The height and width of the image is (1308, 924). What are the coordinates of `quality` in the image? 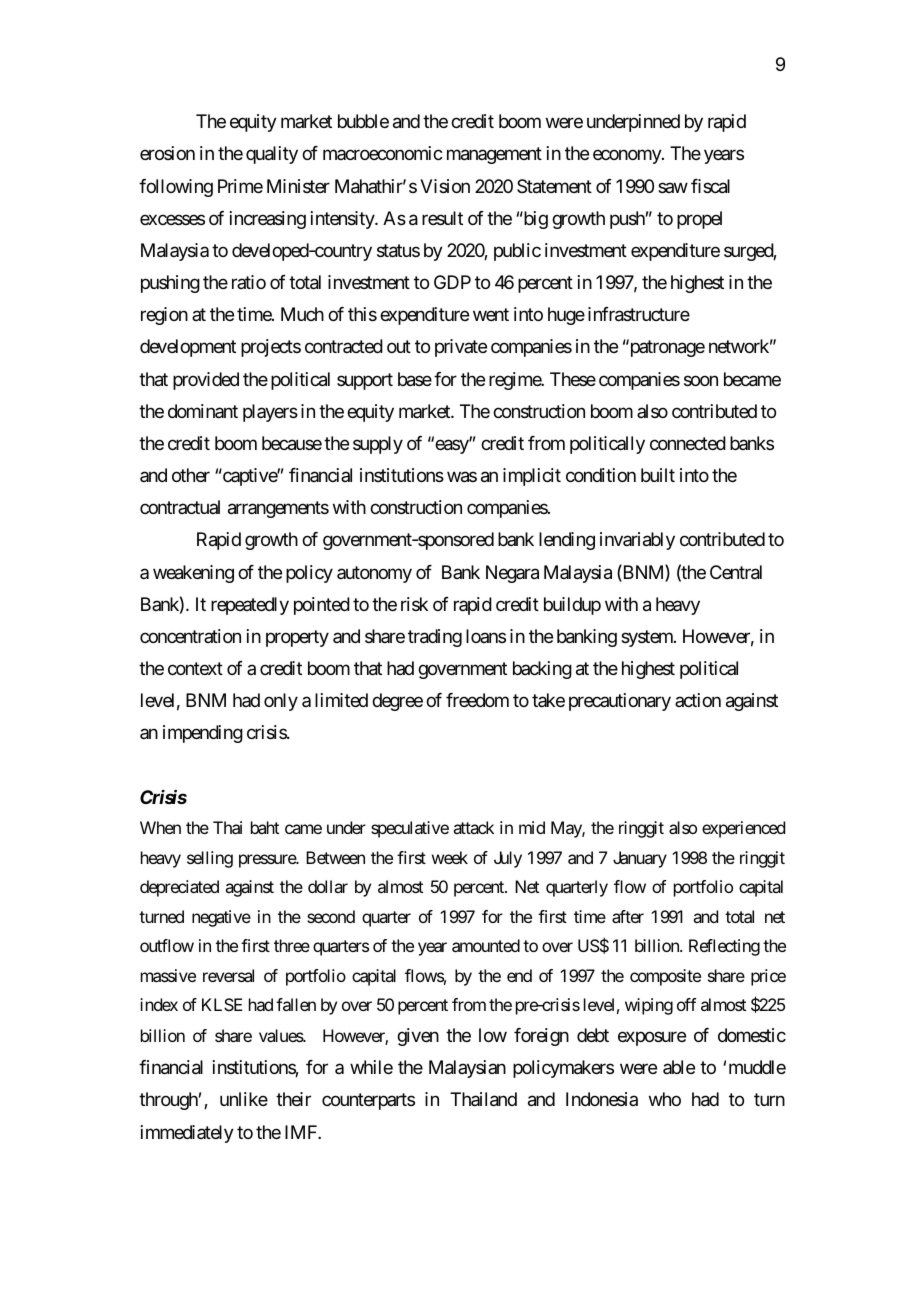 It's located at (272, 155).
